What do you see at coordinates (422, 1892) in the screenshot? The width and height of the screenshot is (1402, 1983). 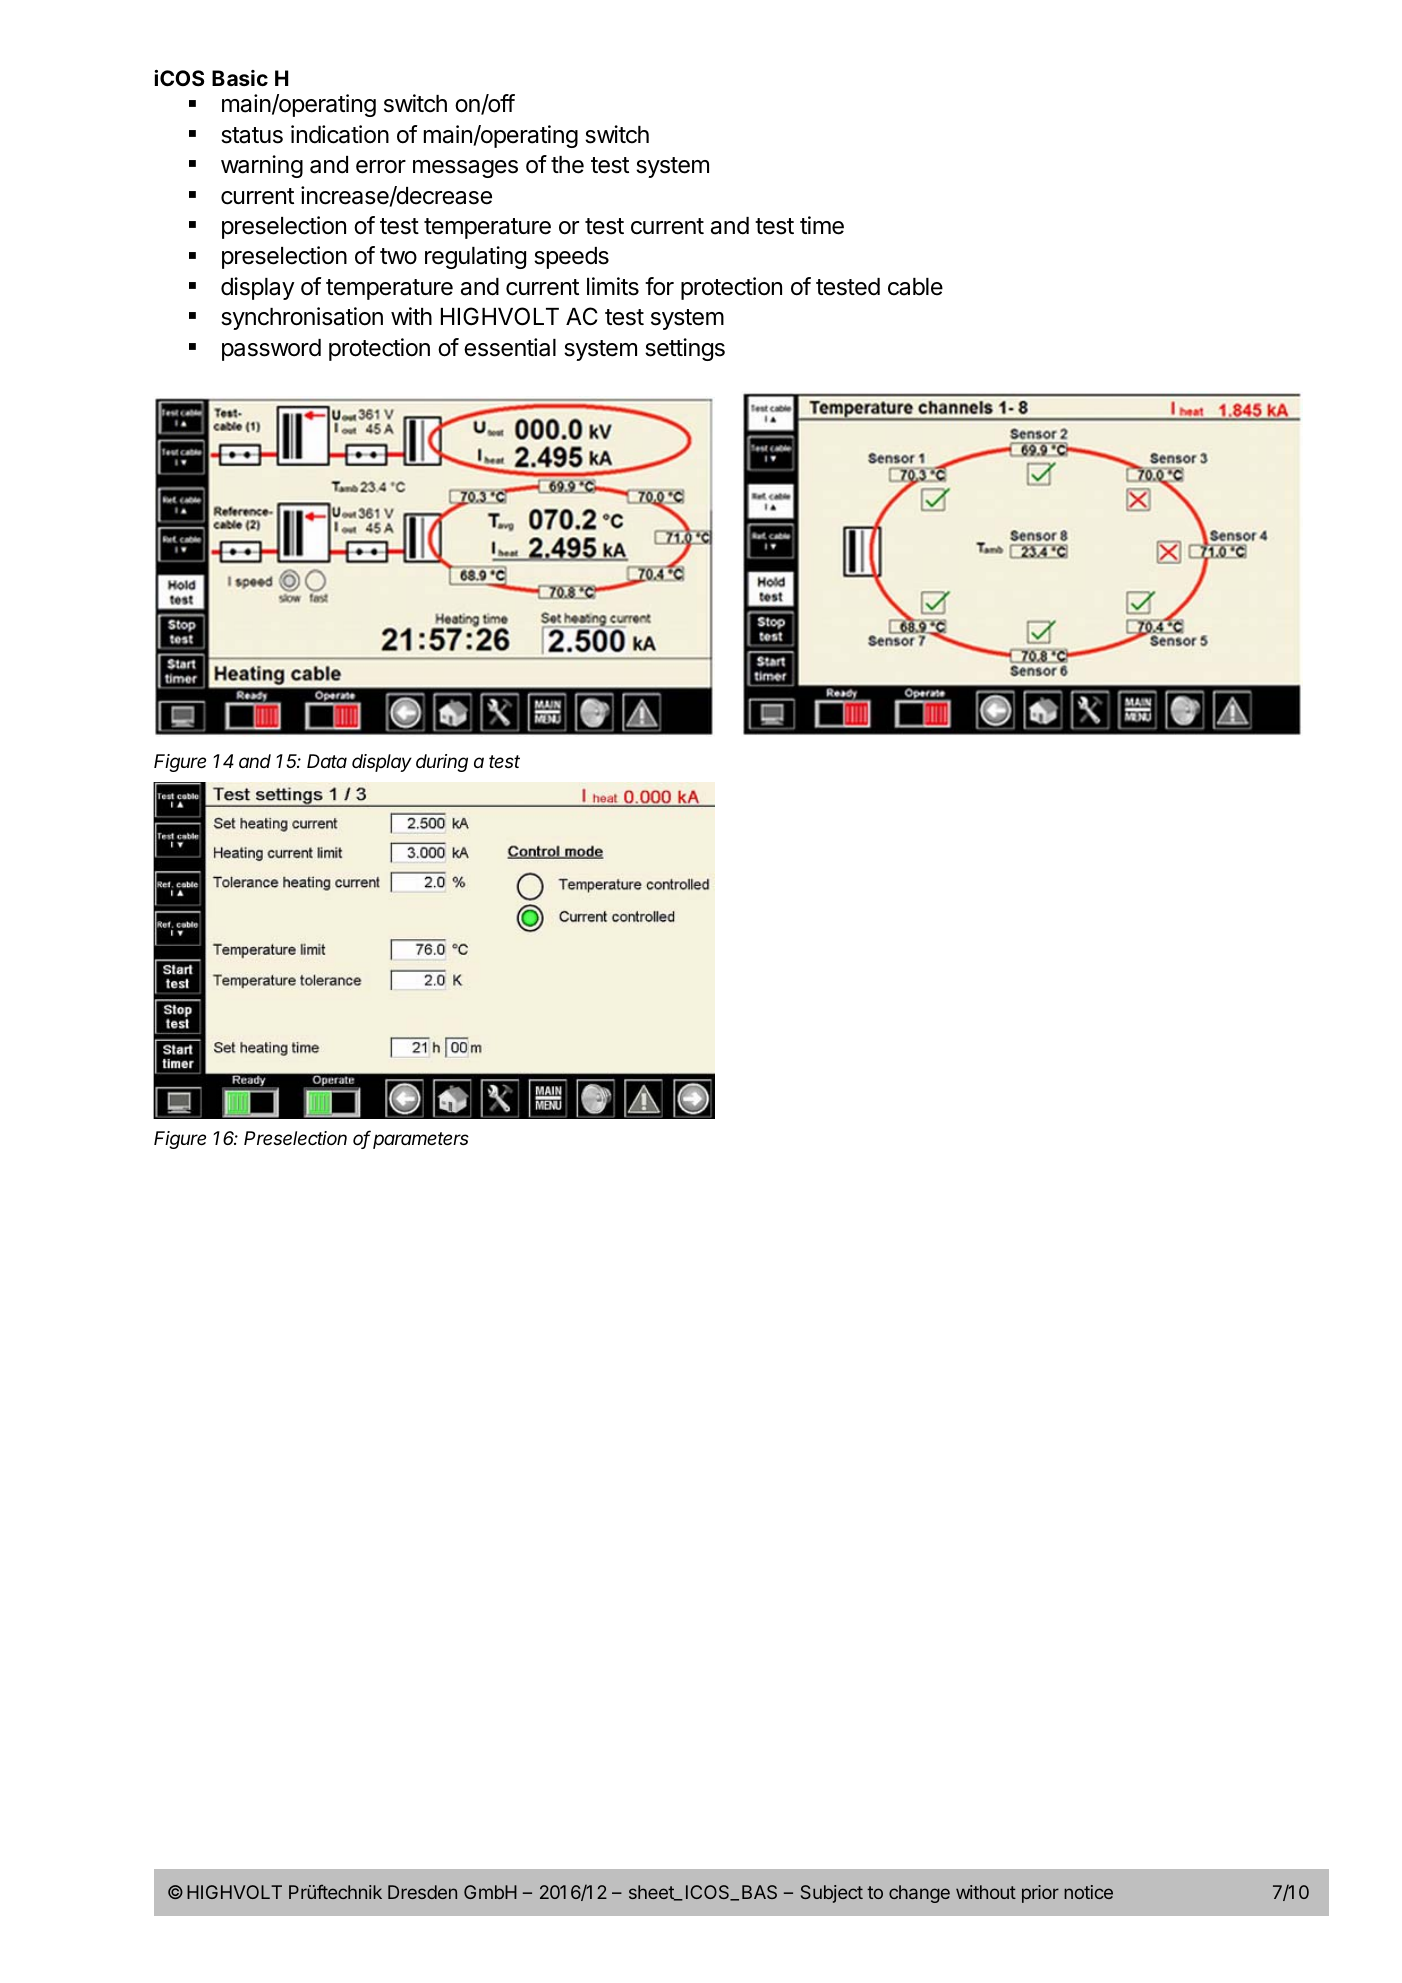 I see `Dresden` at bounding box center [422, 1892].
